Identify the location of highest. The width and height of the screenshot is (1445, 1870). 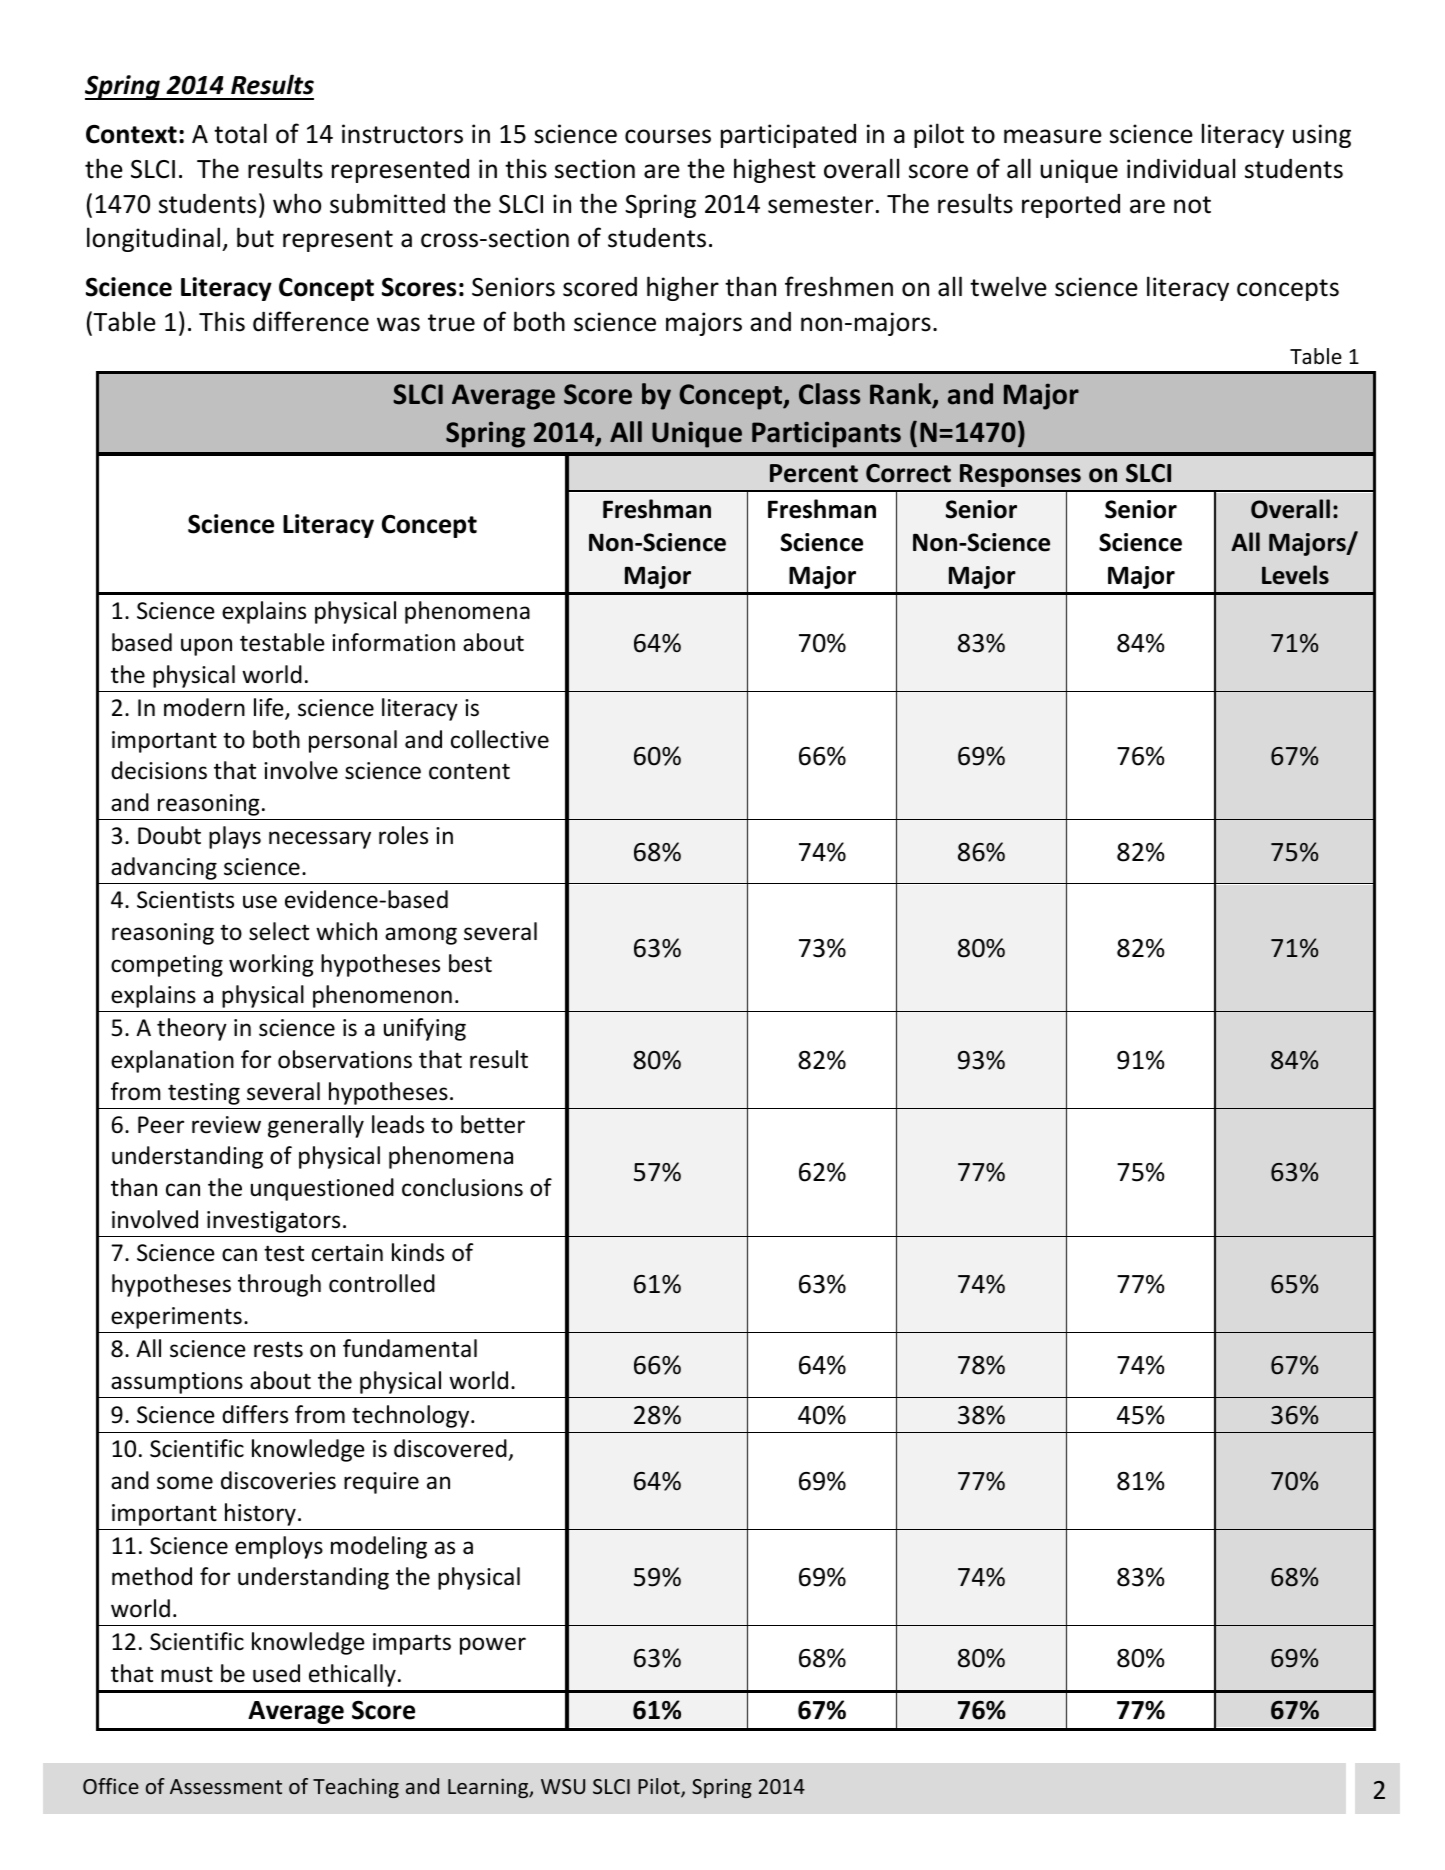
(775, 170).
